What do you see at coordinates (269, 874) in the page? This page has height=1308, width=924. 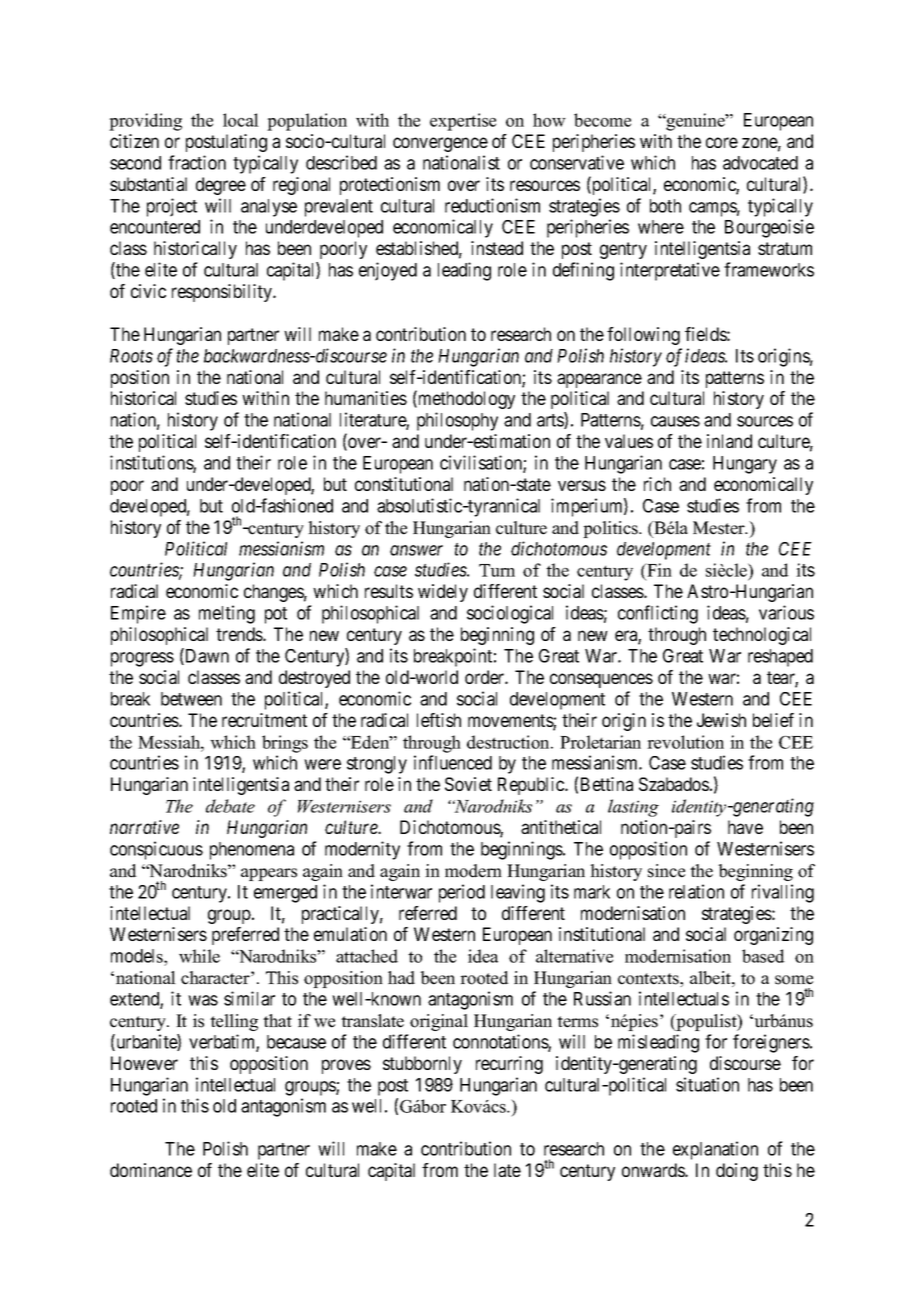 I see `appears` at bounding box center [269, 874].
